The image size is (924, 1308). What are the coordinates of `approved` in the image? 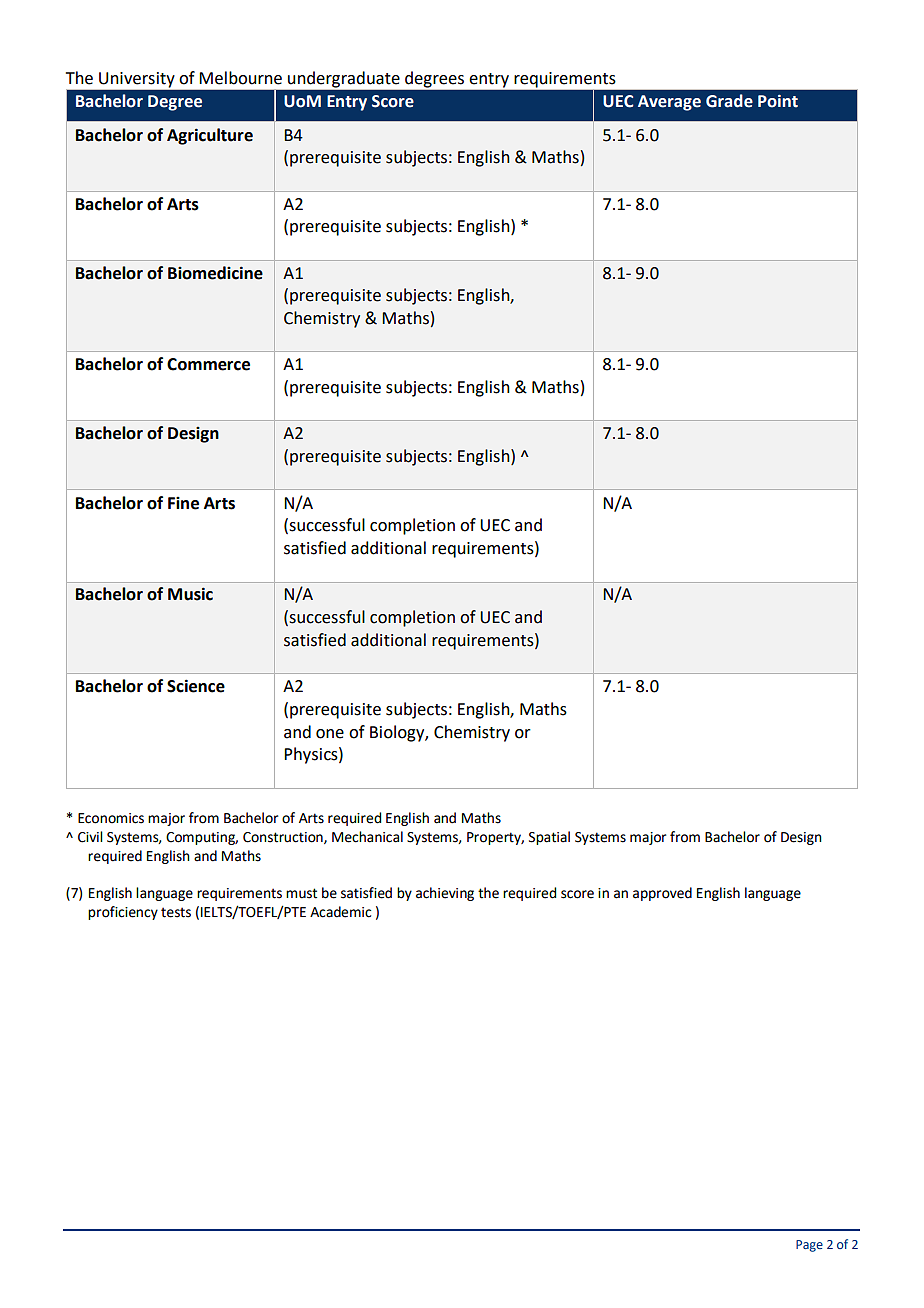 It's located at (662, 894).
